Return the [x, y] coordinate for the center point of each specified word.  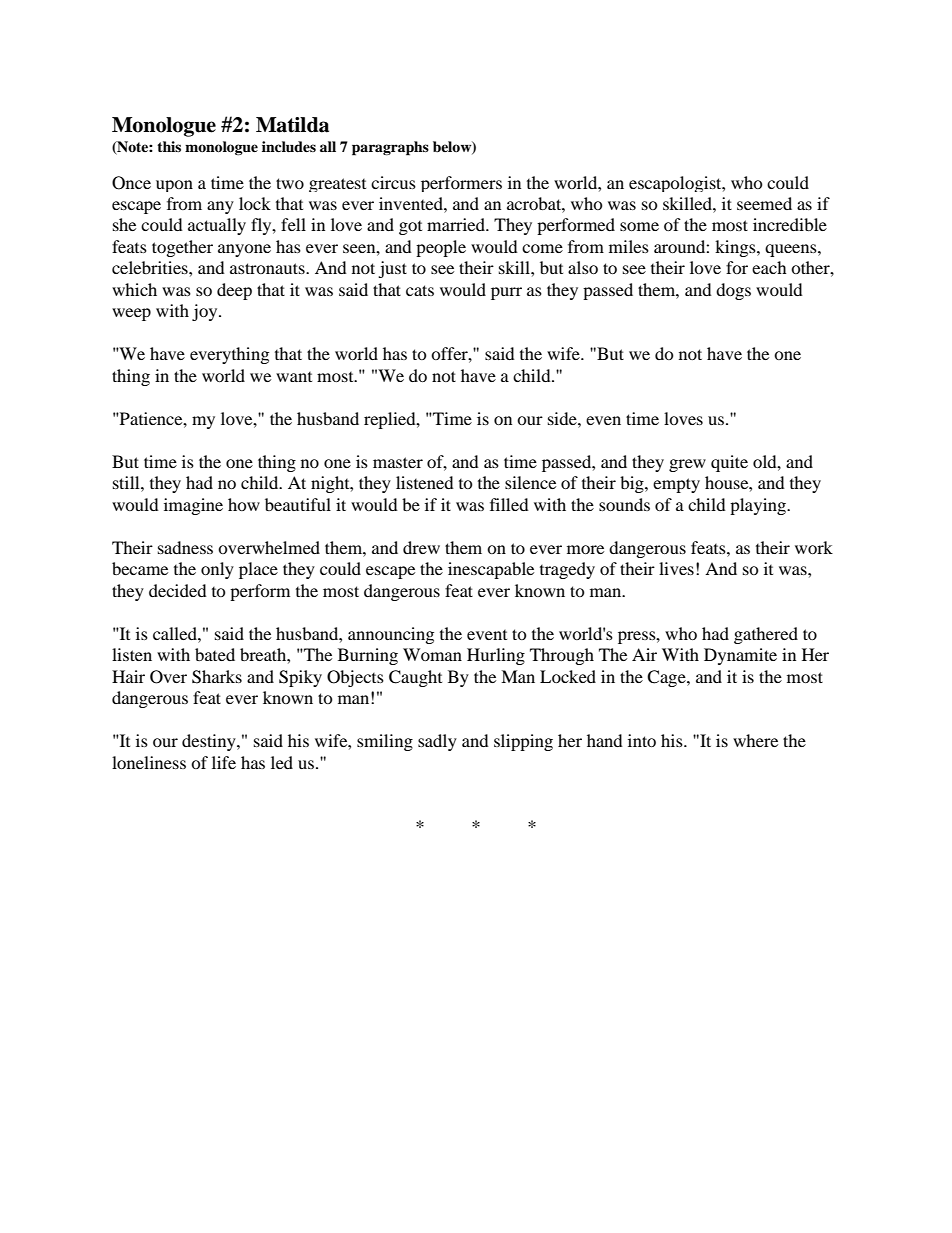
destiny [210, 742]
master [398, 462]
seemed [764, 203]
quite [729, 463]
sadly [437, 742]
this [169, 146]
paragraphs [390, 148]
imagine [193, 506]
